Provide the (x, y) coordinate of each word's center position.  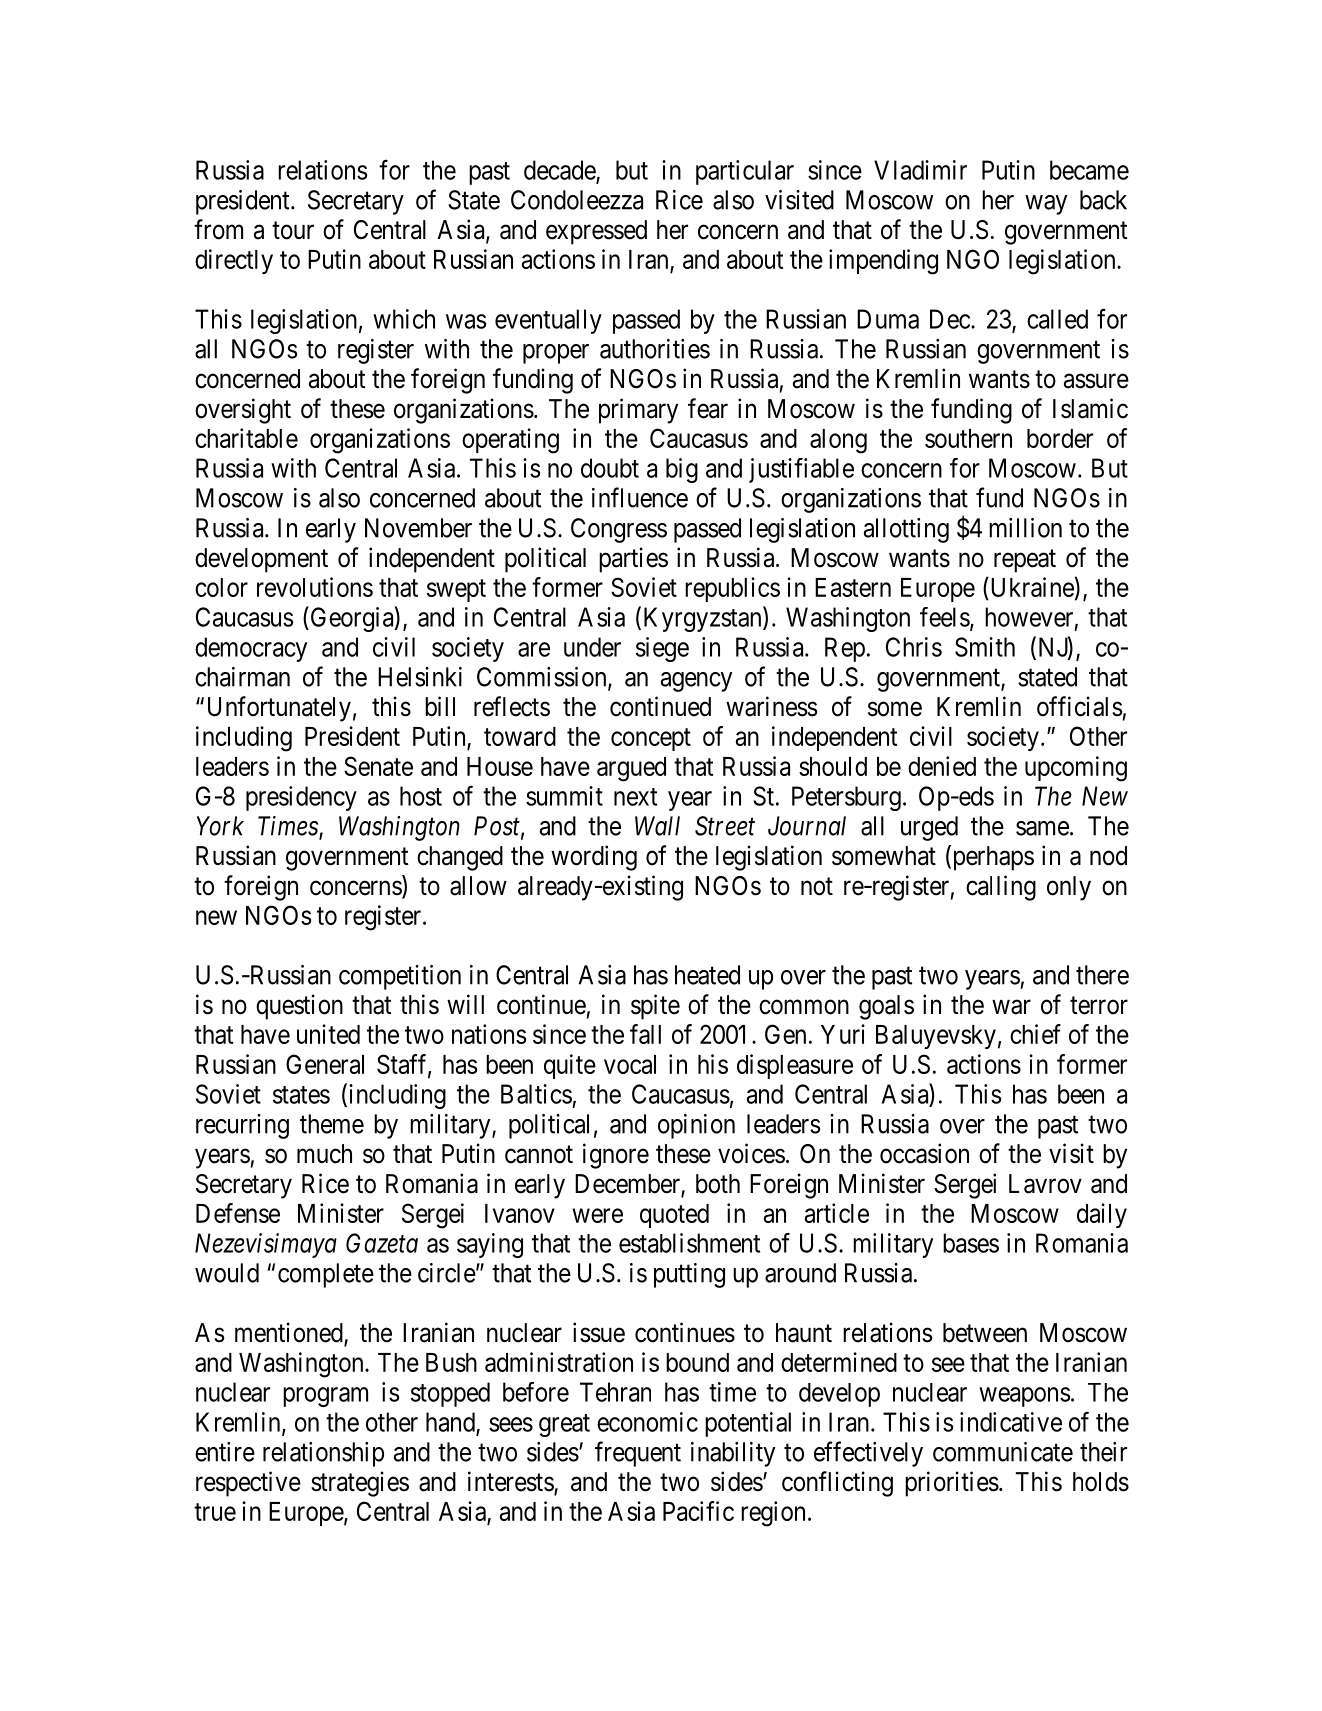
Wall (657, 826)
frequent (638, 1454)
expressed (596, 232)
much (324, 1154)
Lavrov (1045, 1184)
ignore (616, 1156)
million (1025, 528)
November (418, 528)
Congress (619, 530)
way (1046, 205)
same (1042, 828)
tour (293, 231)
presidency (301, 798)
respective (248, 1484)
